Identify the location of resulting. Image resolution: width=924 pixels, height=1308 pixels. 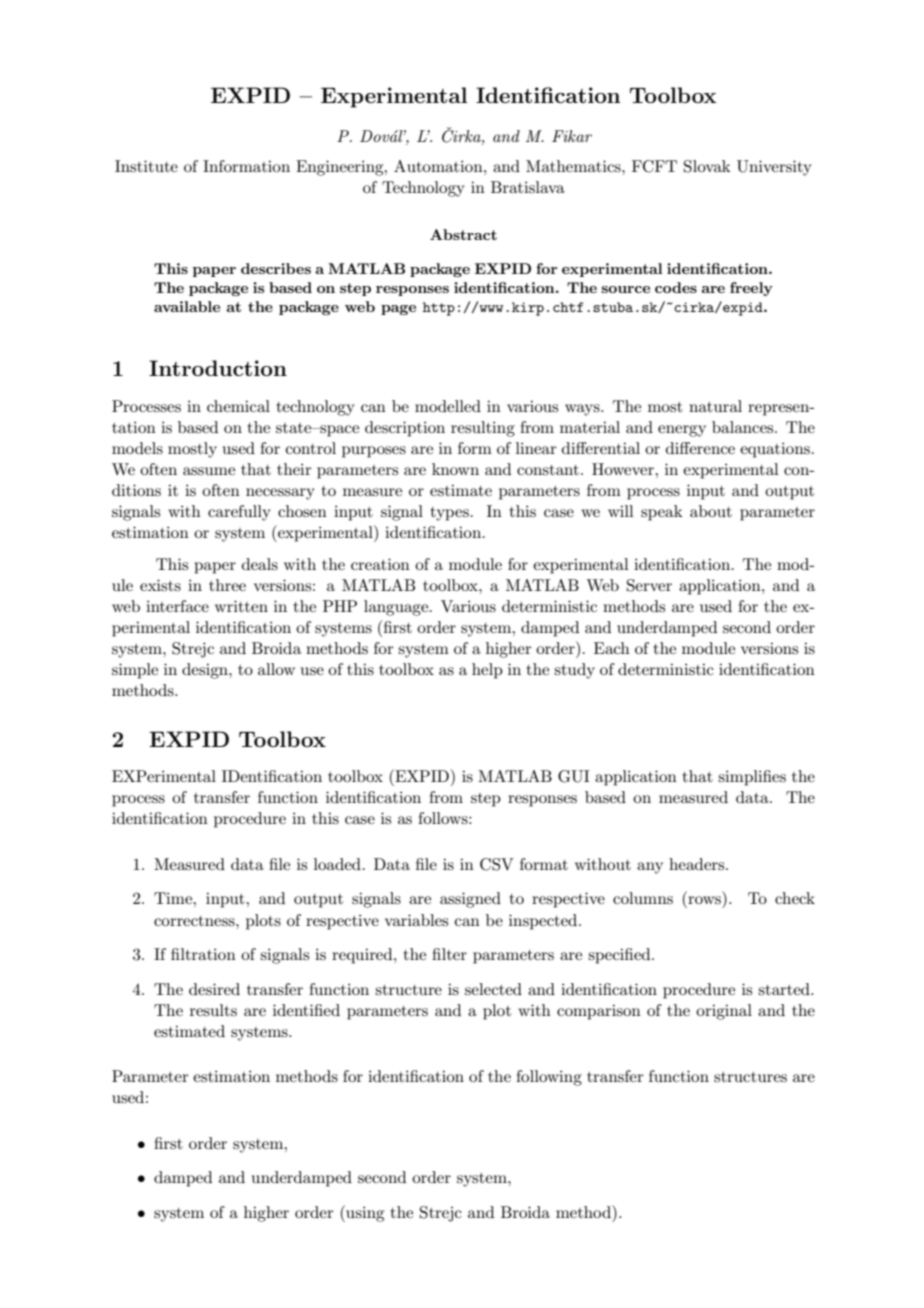
(483, 429).
